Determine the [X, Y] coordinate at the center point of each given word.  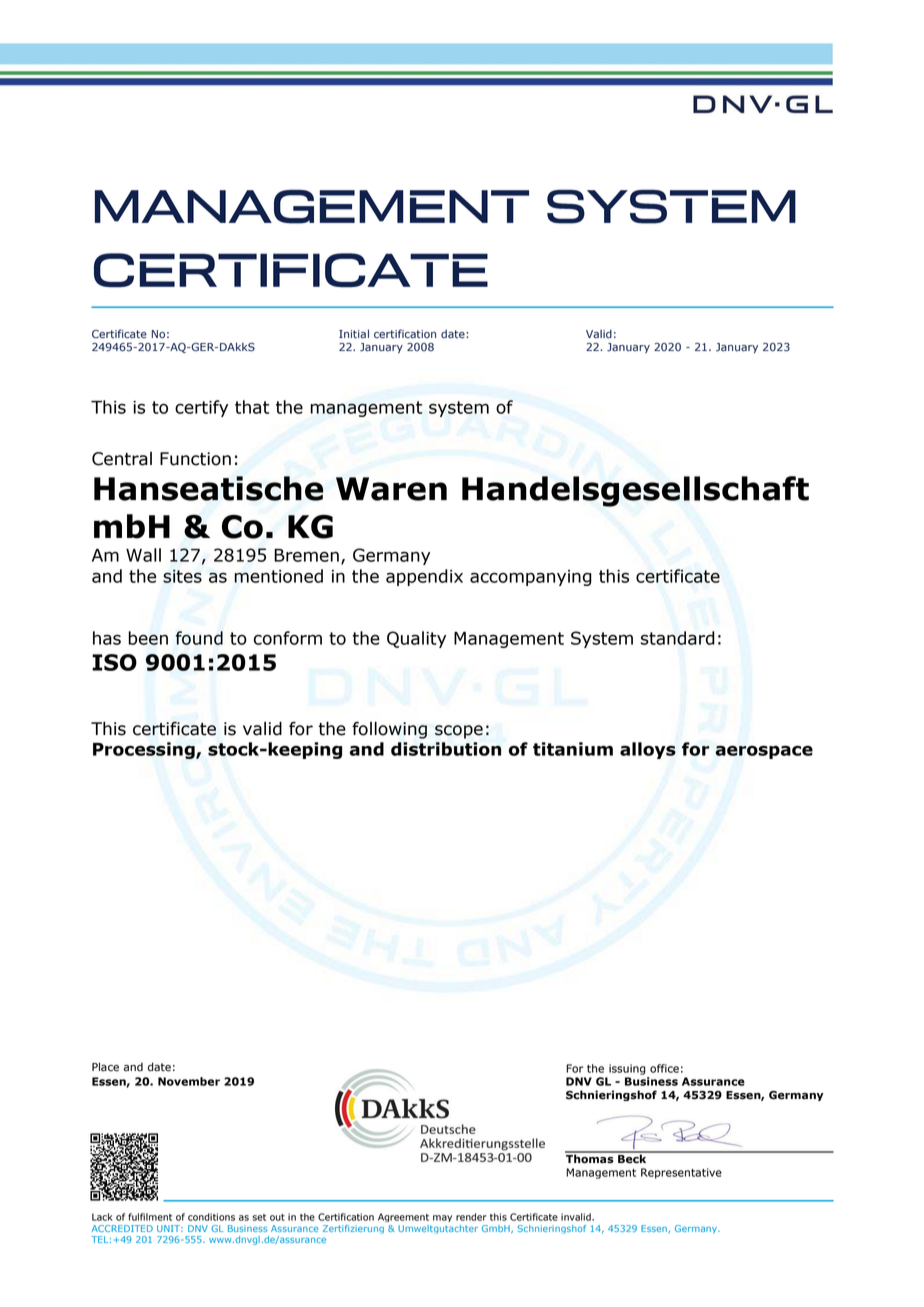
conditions [211, 1217]
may [442, 1218]
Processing [145, 750]
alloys [648, 750]
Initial [354, 334]
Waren [391, 489]
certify [201, 408]
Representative [681, 1173]
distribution [446, 749]
